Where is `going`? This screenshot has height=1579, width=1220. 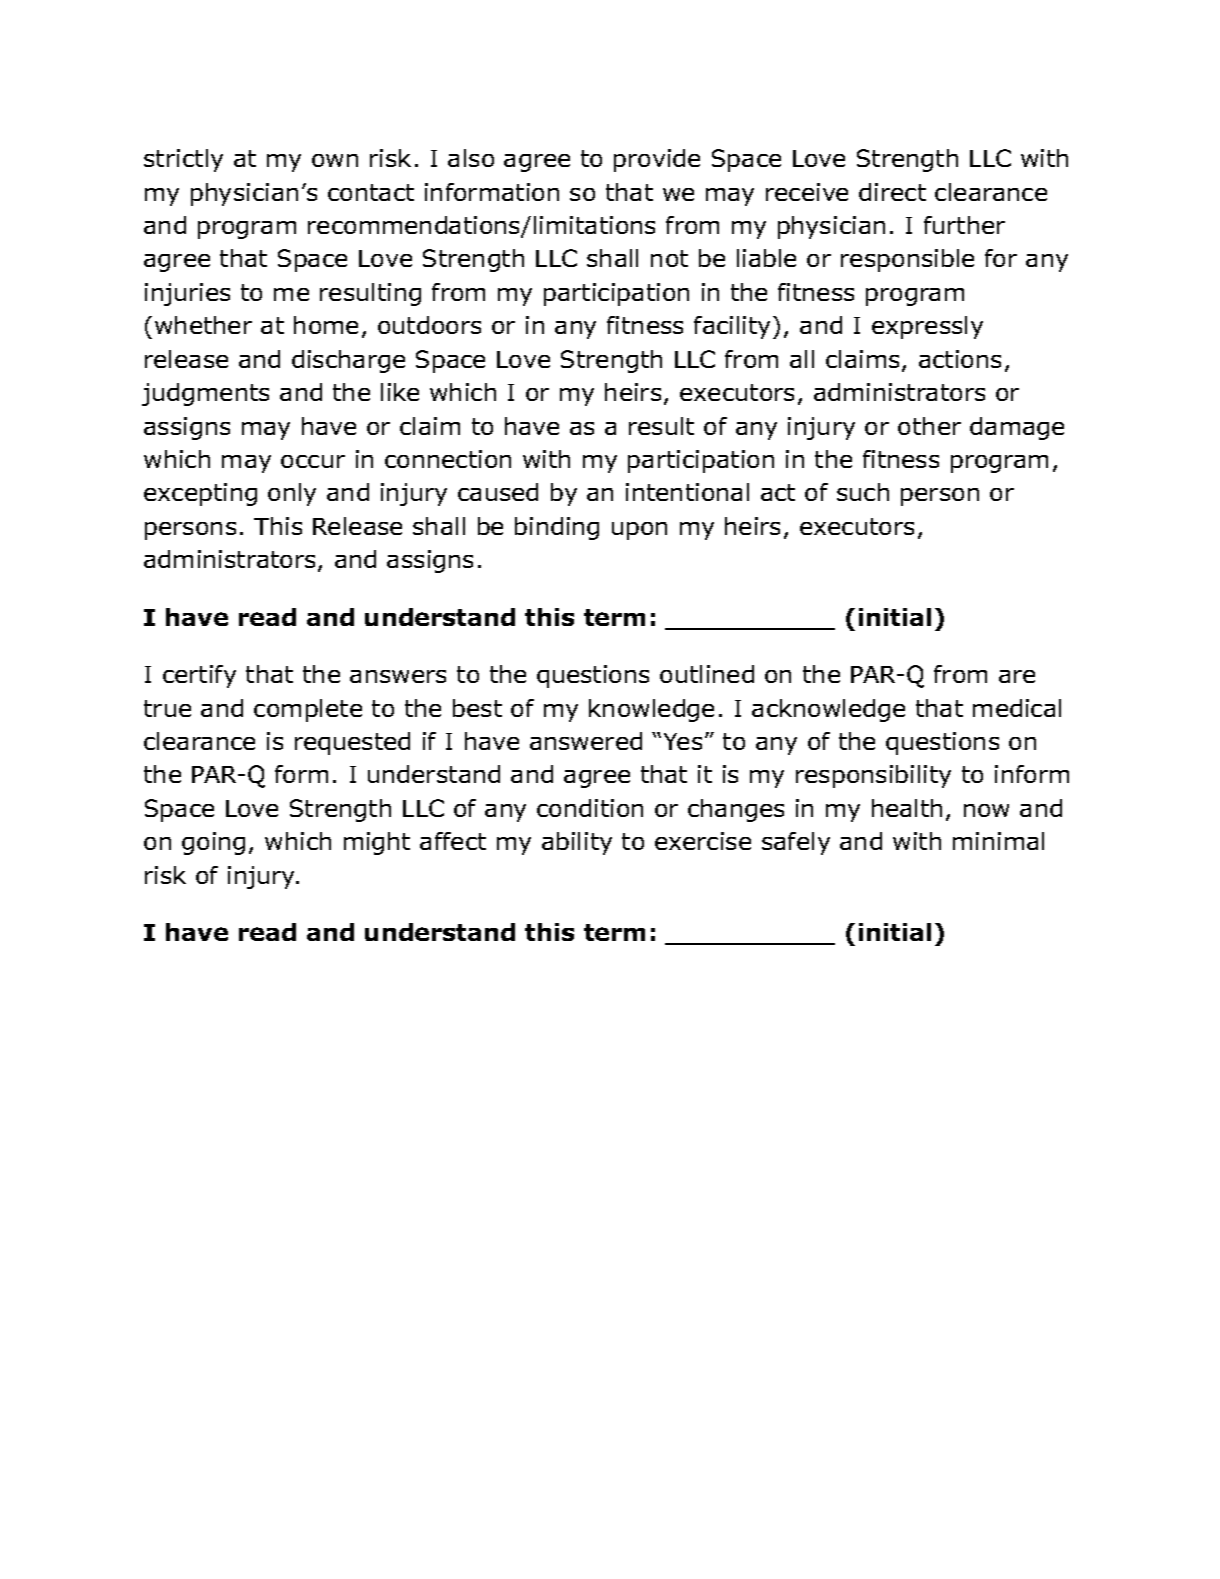 going is located at coordinates (213, 843).
